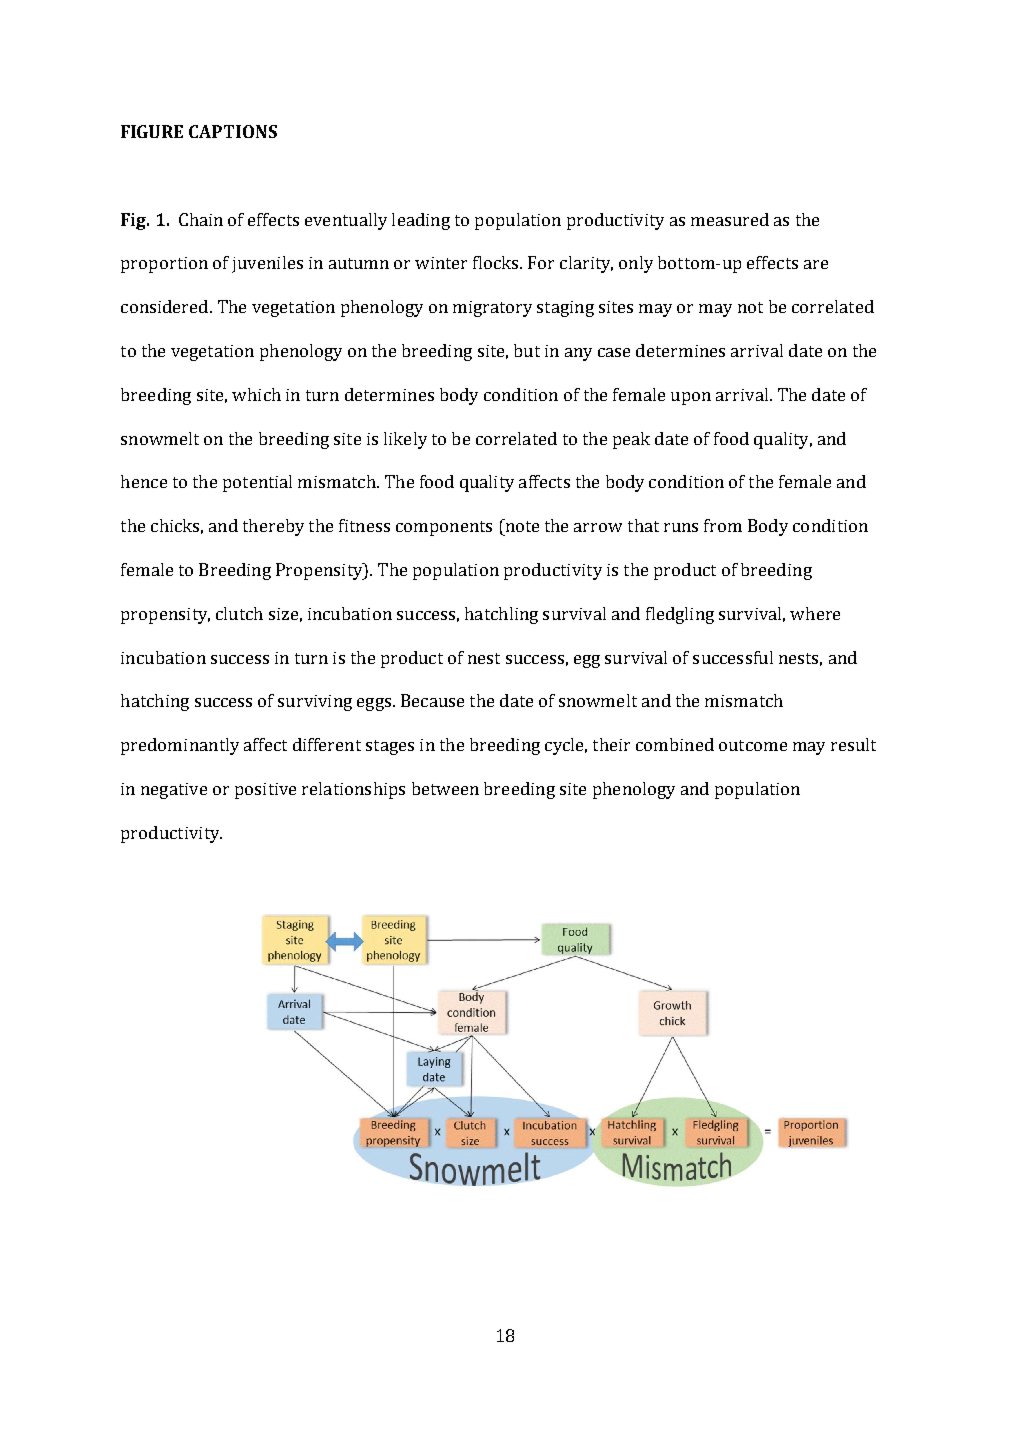 This image has width=1011, height=1429. I want to click on considered, so click(166, 306).
